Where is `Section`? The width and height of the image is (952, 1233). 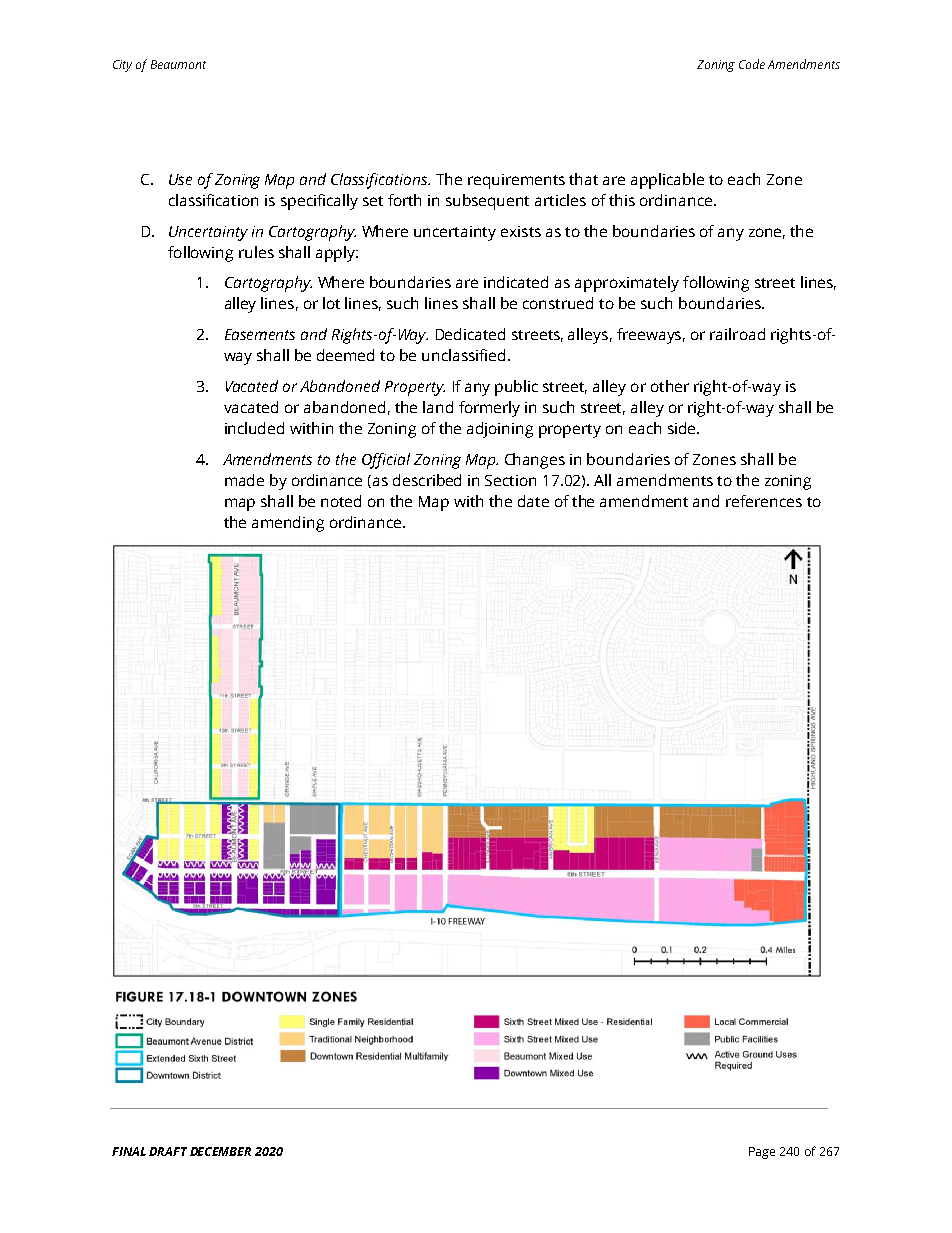 Section is located at coordinates (510, 480).
